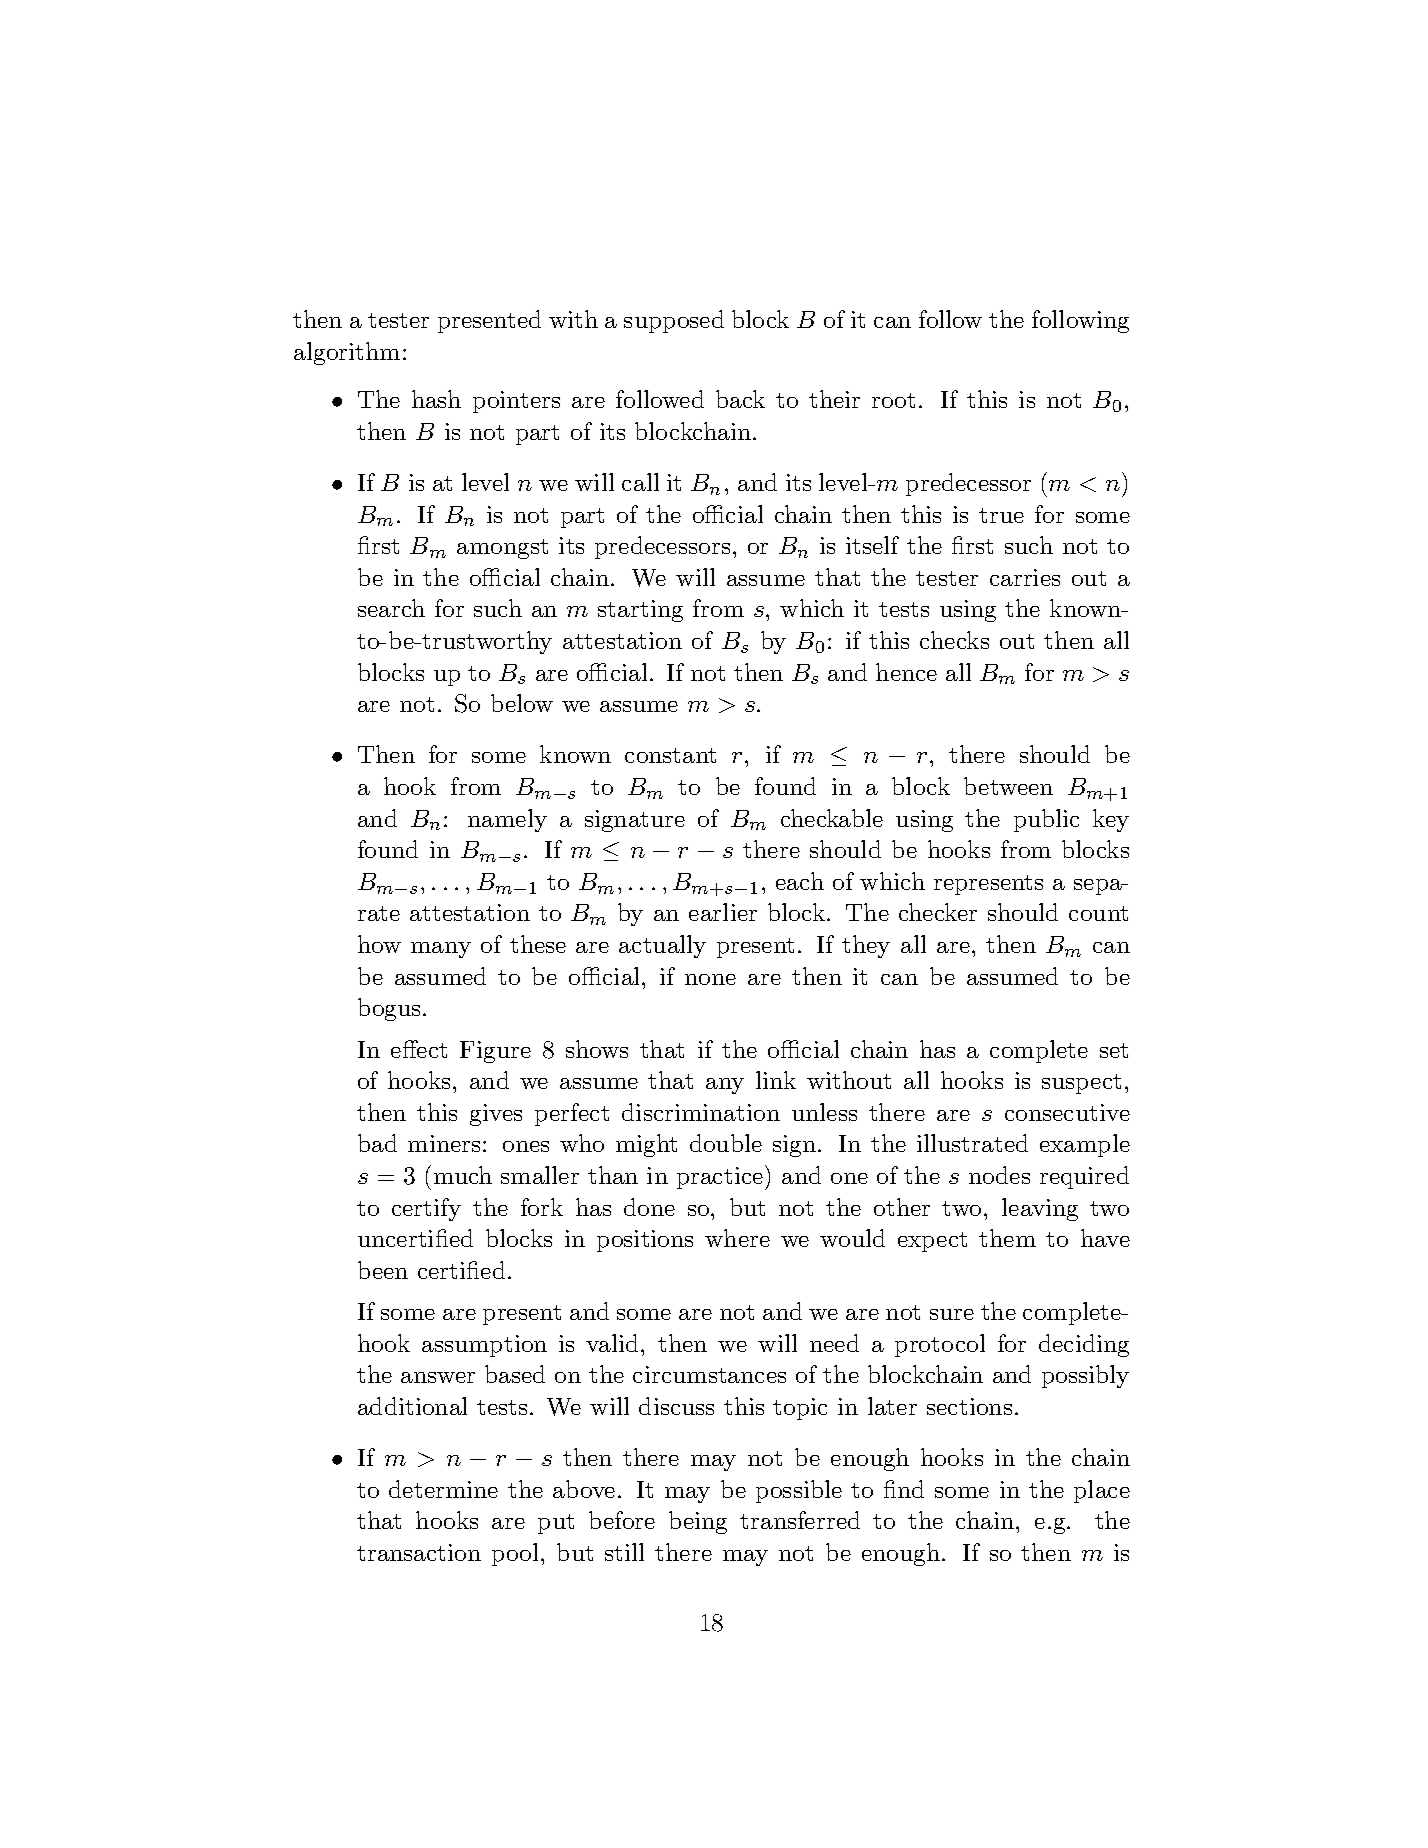  I want to click on search, so click(391, 608).
